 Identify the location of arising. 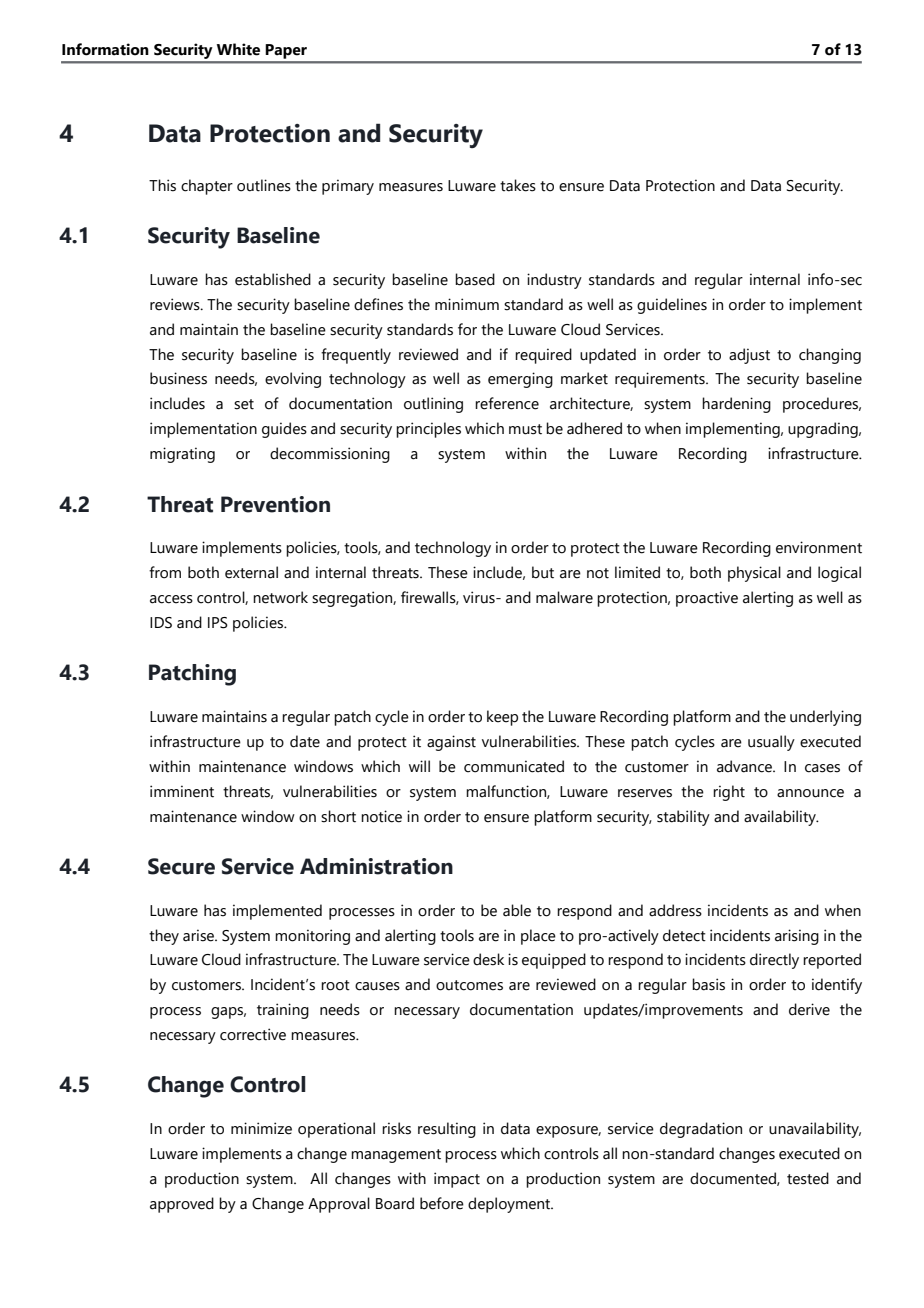
(797, 937).
